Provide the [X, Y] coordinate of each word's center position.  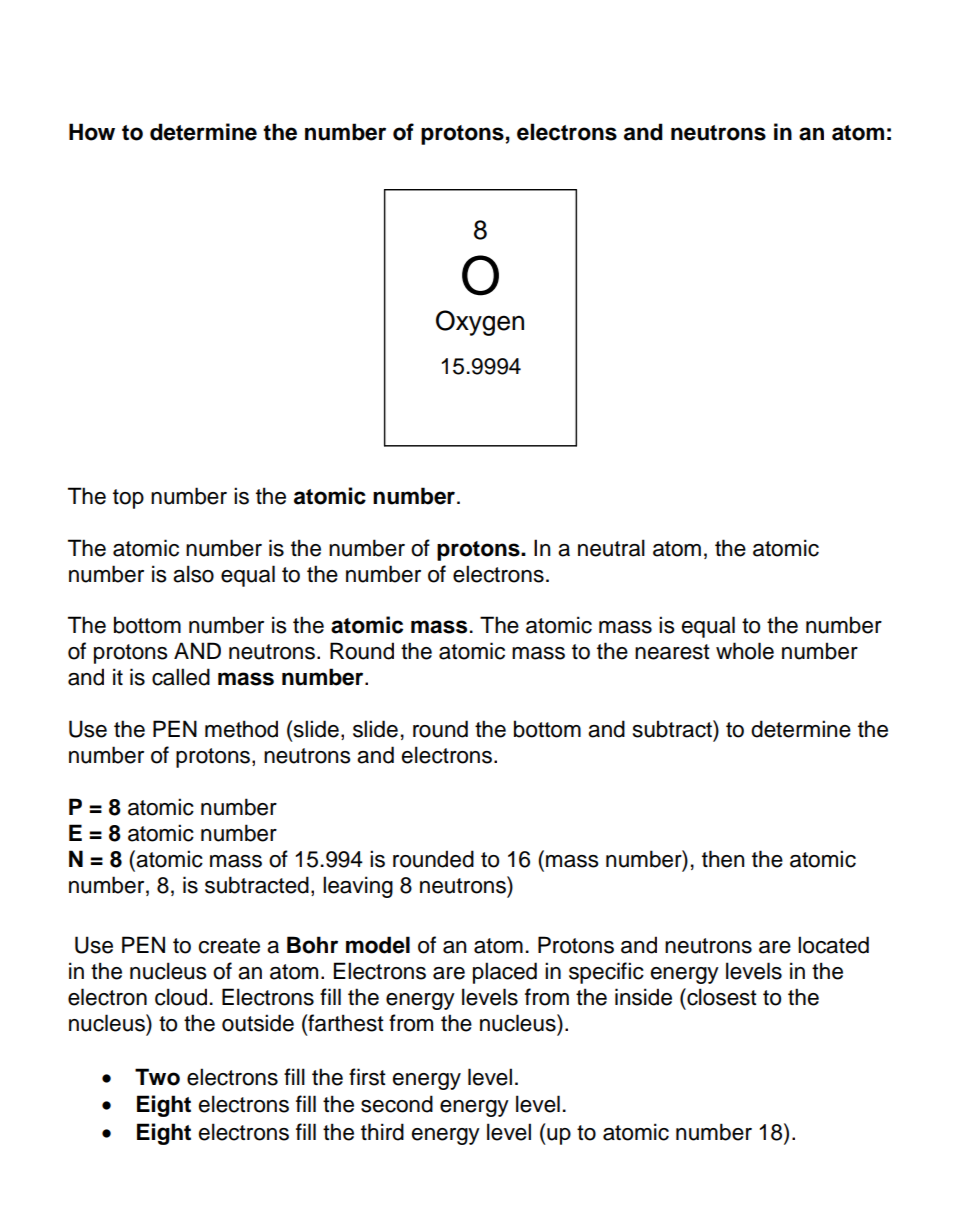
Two [157, 1077]
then [723, 859]
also [193, 574]
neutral [611, 548]
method [241, 729]
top [128, 499]
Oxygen [480, 323]
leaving [358, 887]
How [92, 132]
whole [745, 651]
